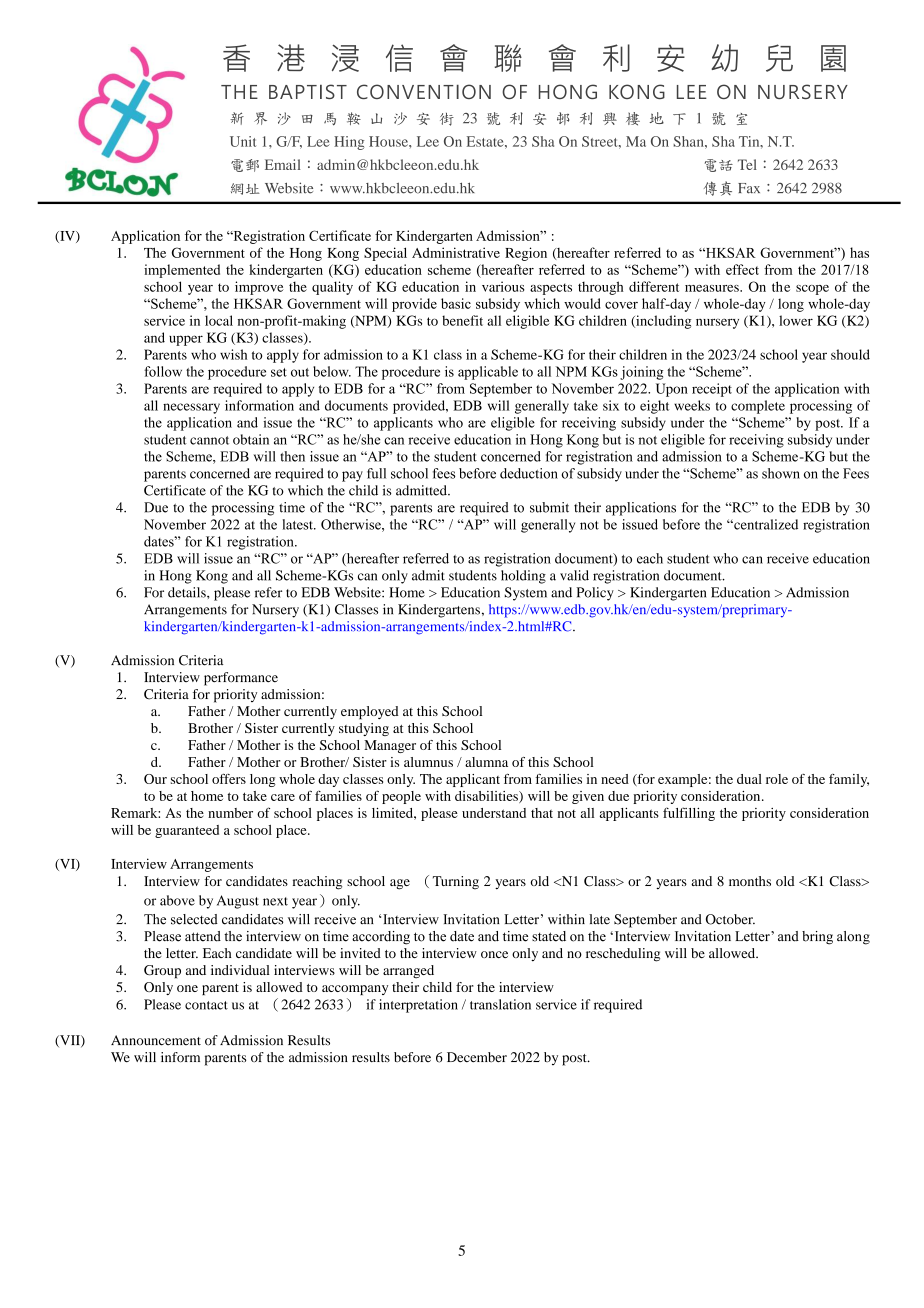  Describe the element at coordinates (817, 938) in the screenshot. I see `bring` at that location.
